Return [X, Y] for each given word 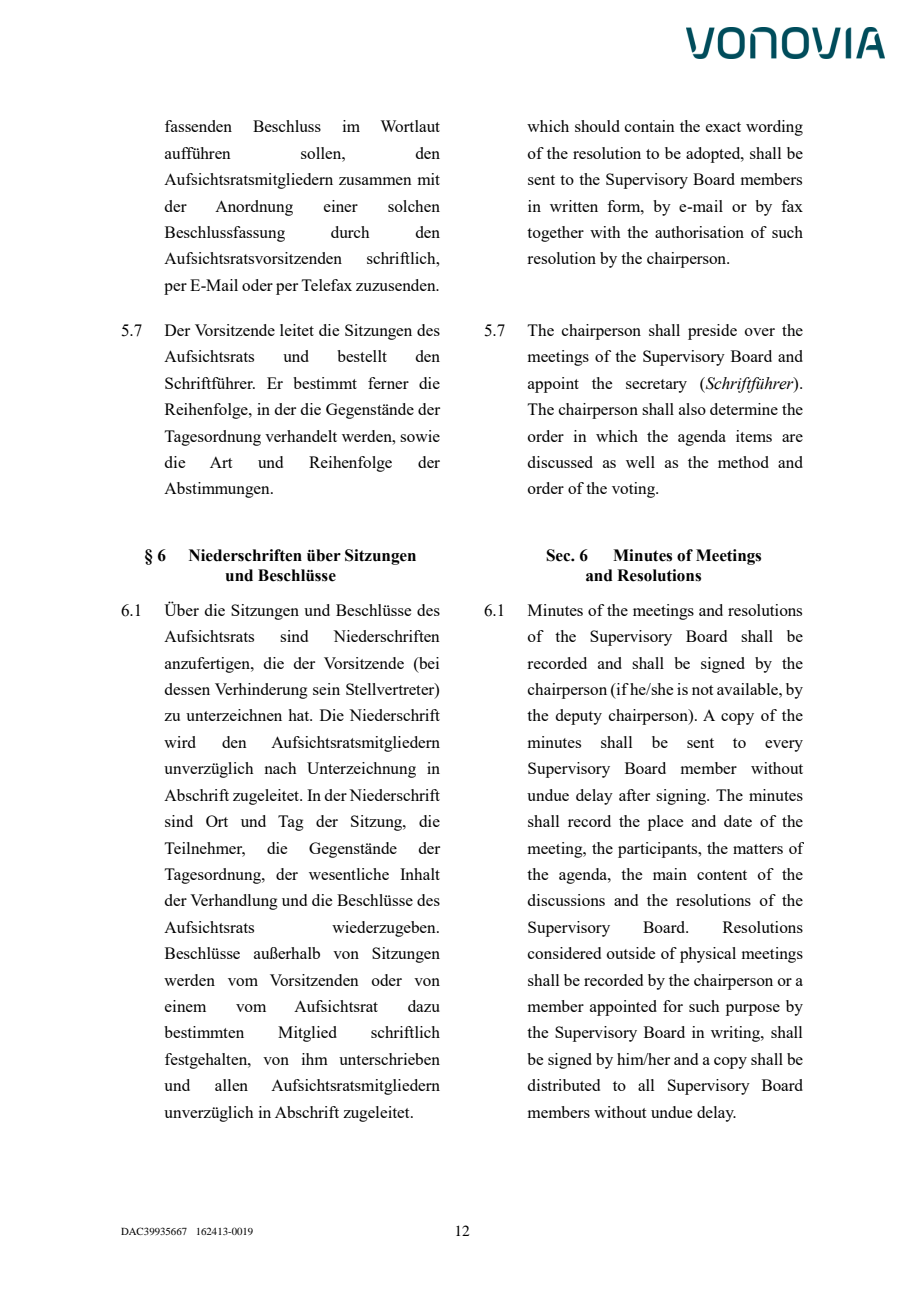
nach [280, 768]
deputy [578, 717]
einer [341, 206]
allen [231, 1085]
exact [723, 127]
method [743, 462]
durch [350, 232]
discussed [560, 462]
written [574, 206]
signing [682, 797]
